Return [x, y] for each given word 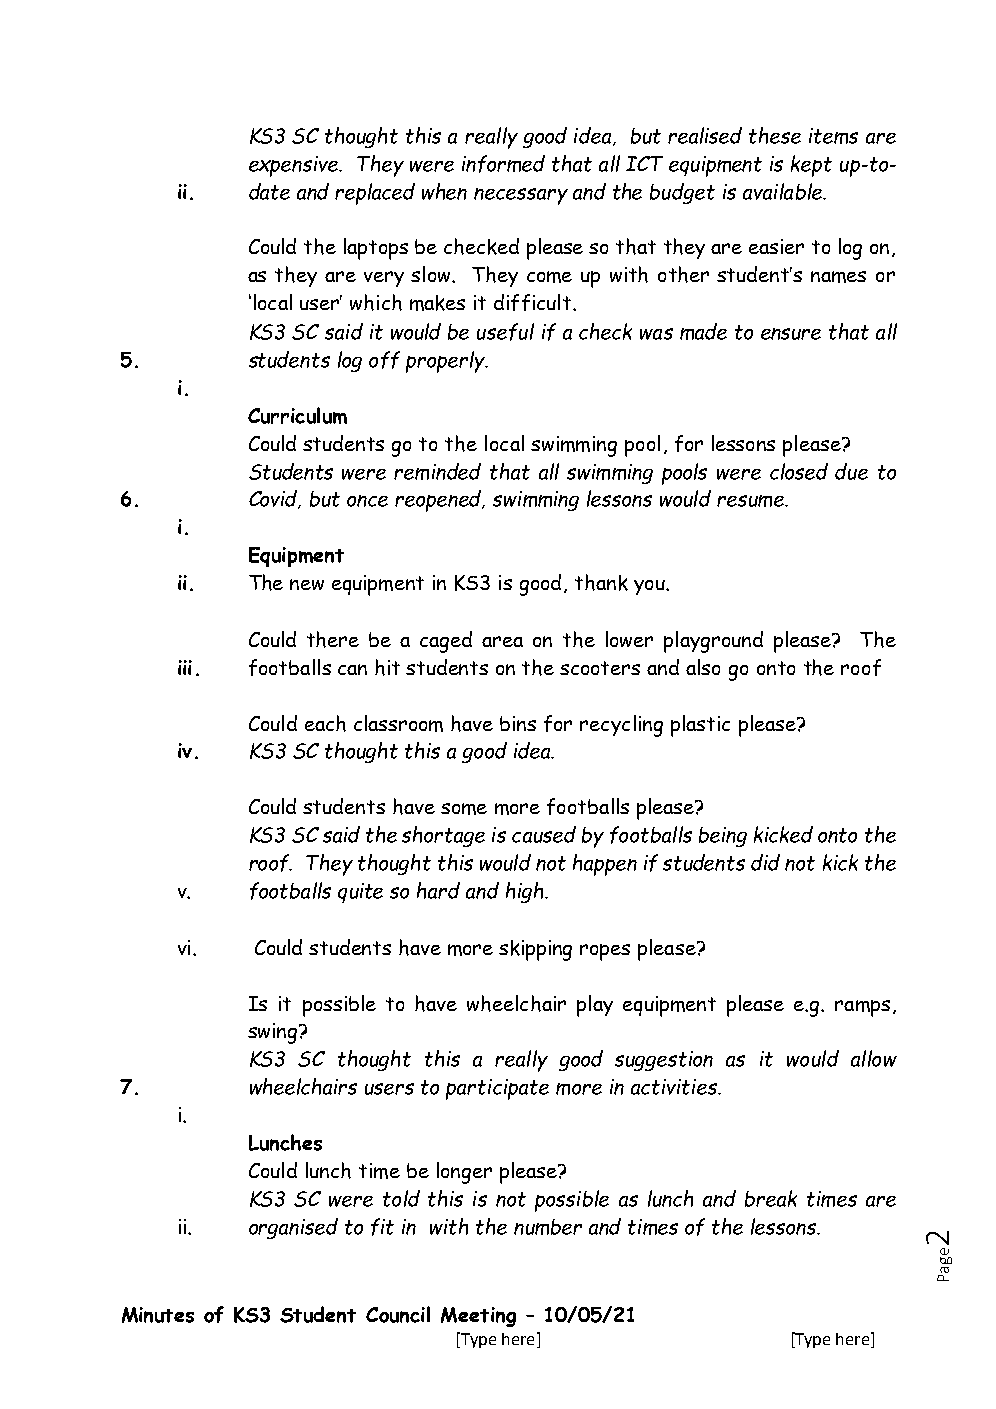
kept [811, 166]
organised [293, 1228]
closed [799, 471]
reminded [437, 471]
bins [518, 723]
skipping [535, 950]
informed [503, 164]
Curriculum [297, 415]
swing [272, 1033]
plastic [700, 726]
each [325, 723]
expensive [295, 166]
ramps [862, 1008]
